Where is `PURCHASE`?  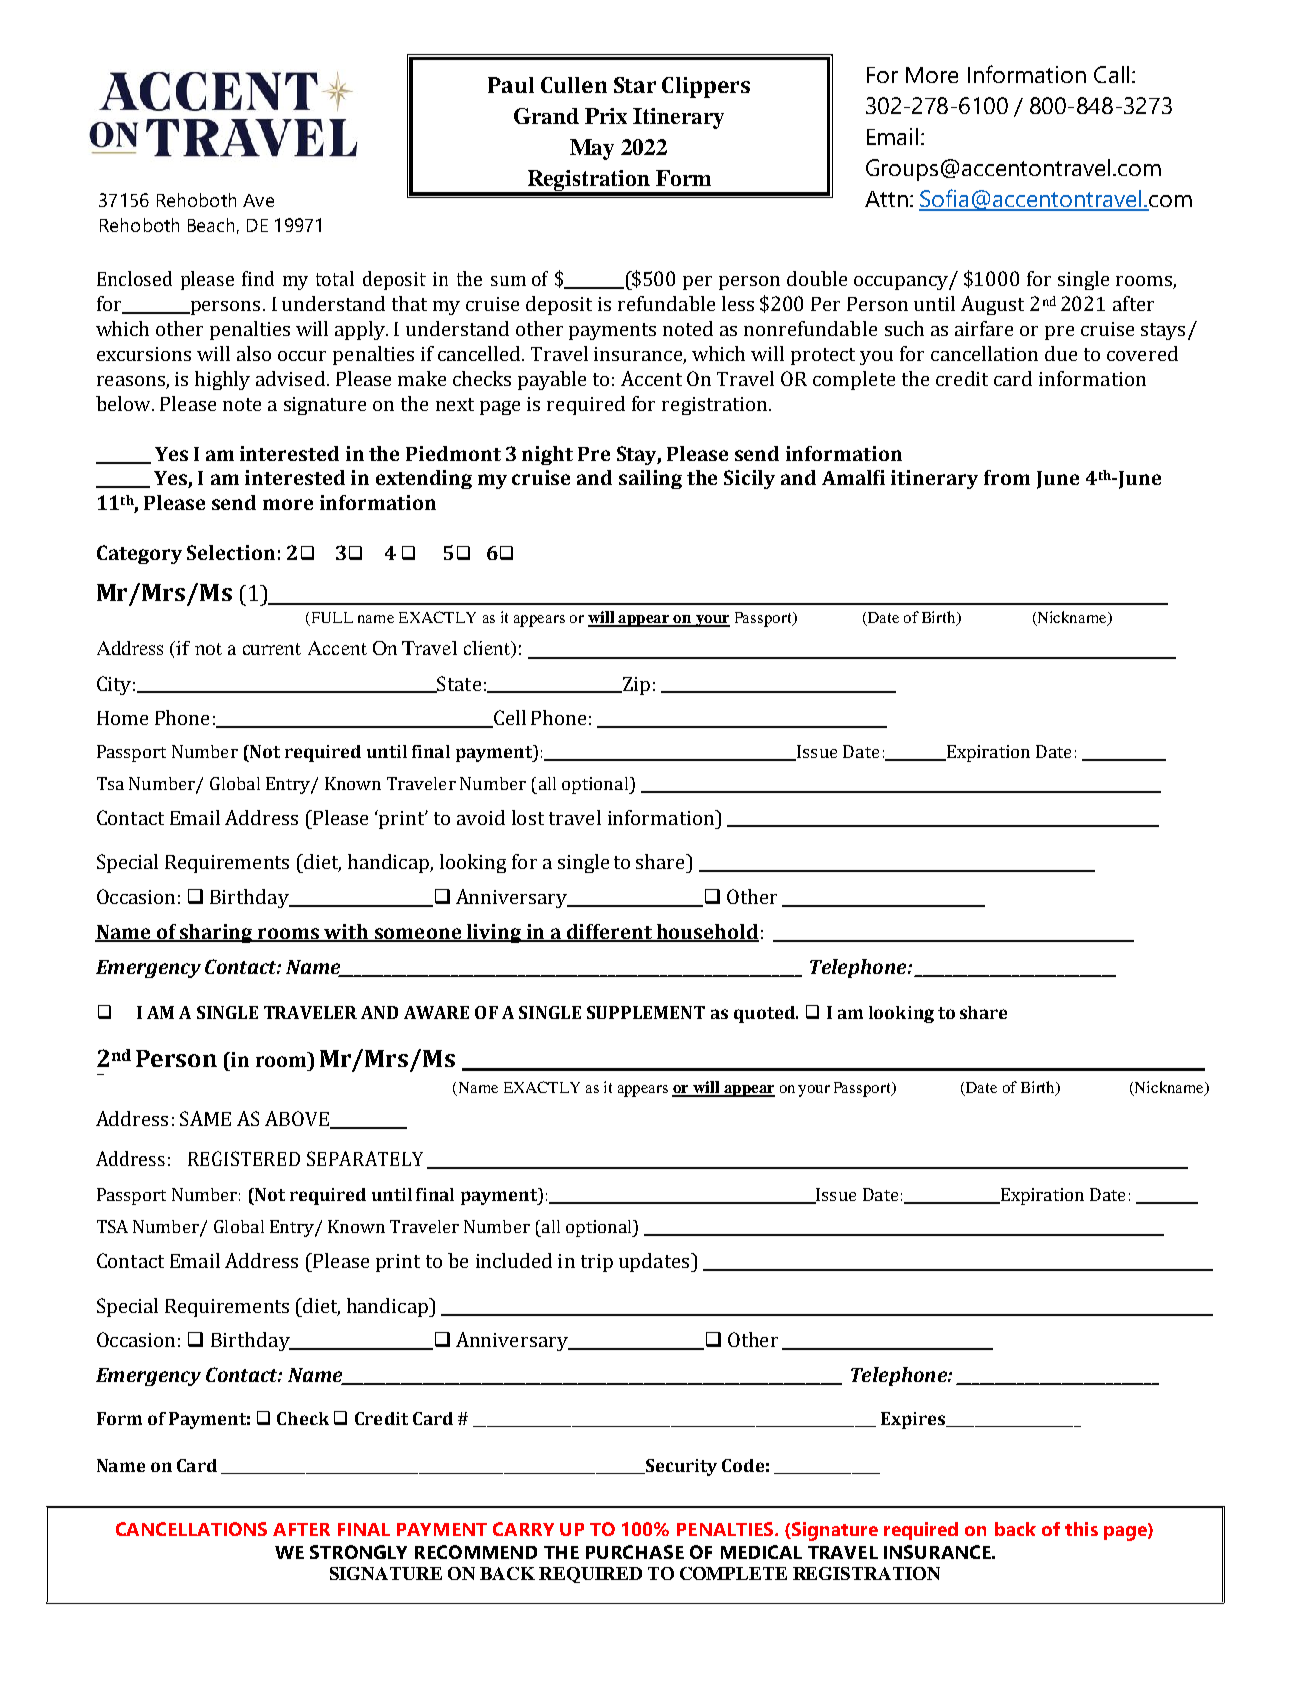
PURCHASE is located at coordinates (635, 1552).
